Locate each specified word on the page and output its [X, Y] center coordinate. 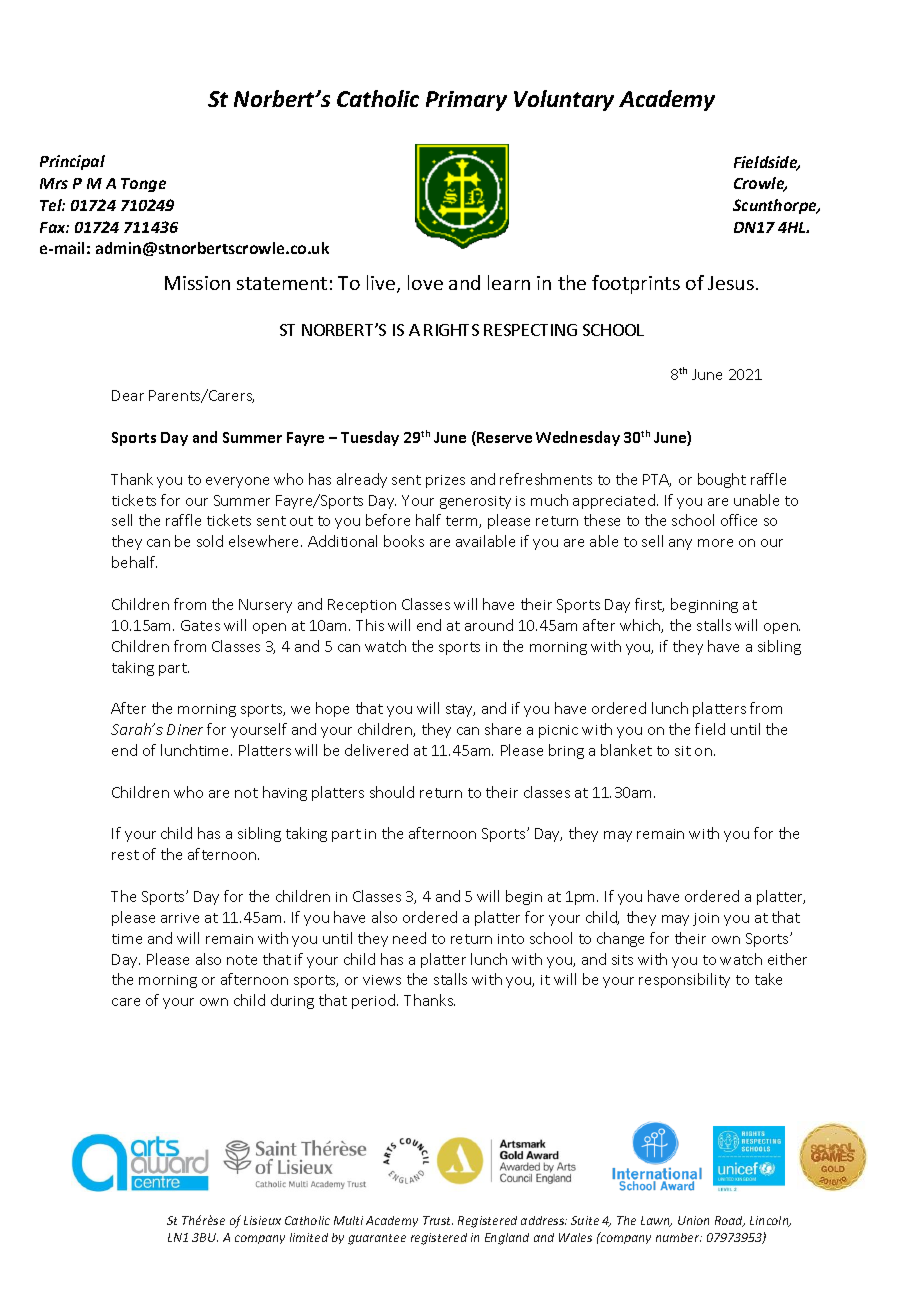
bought [722, 480]
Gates [200, 625]
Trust [438, 1220]
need [409, 938]
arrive [180, 918]
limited [309, 1237]
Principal [72, 162]
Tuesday [370, 438]
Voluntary [564, 100]
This [370, 625]
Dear [128, 395]
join [706, 919]
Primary [466, 101]
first [649, 605]
